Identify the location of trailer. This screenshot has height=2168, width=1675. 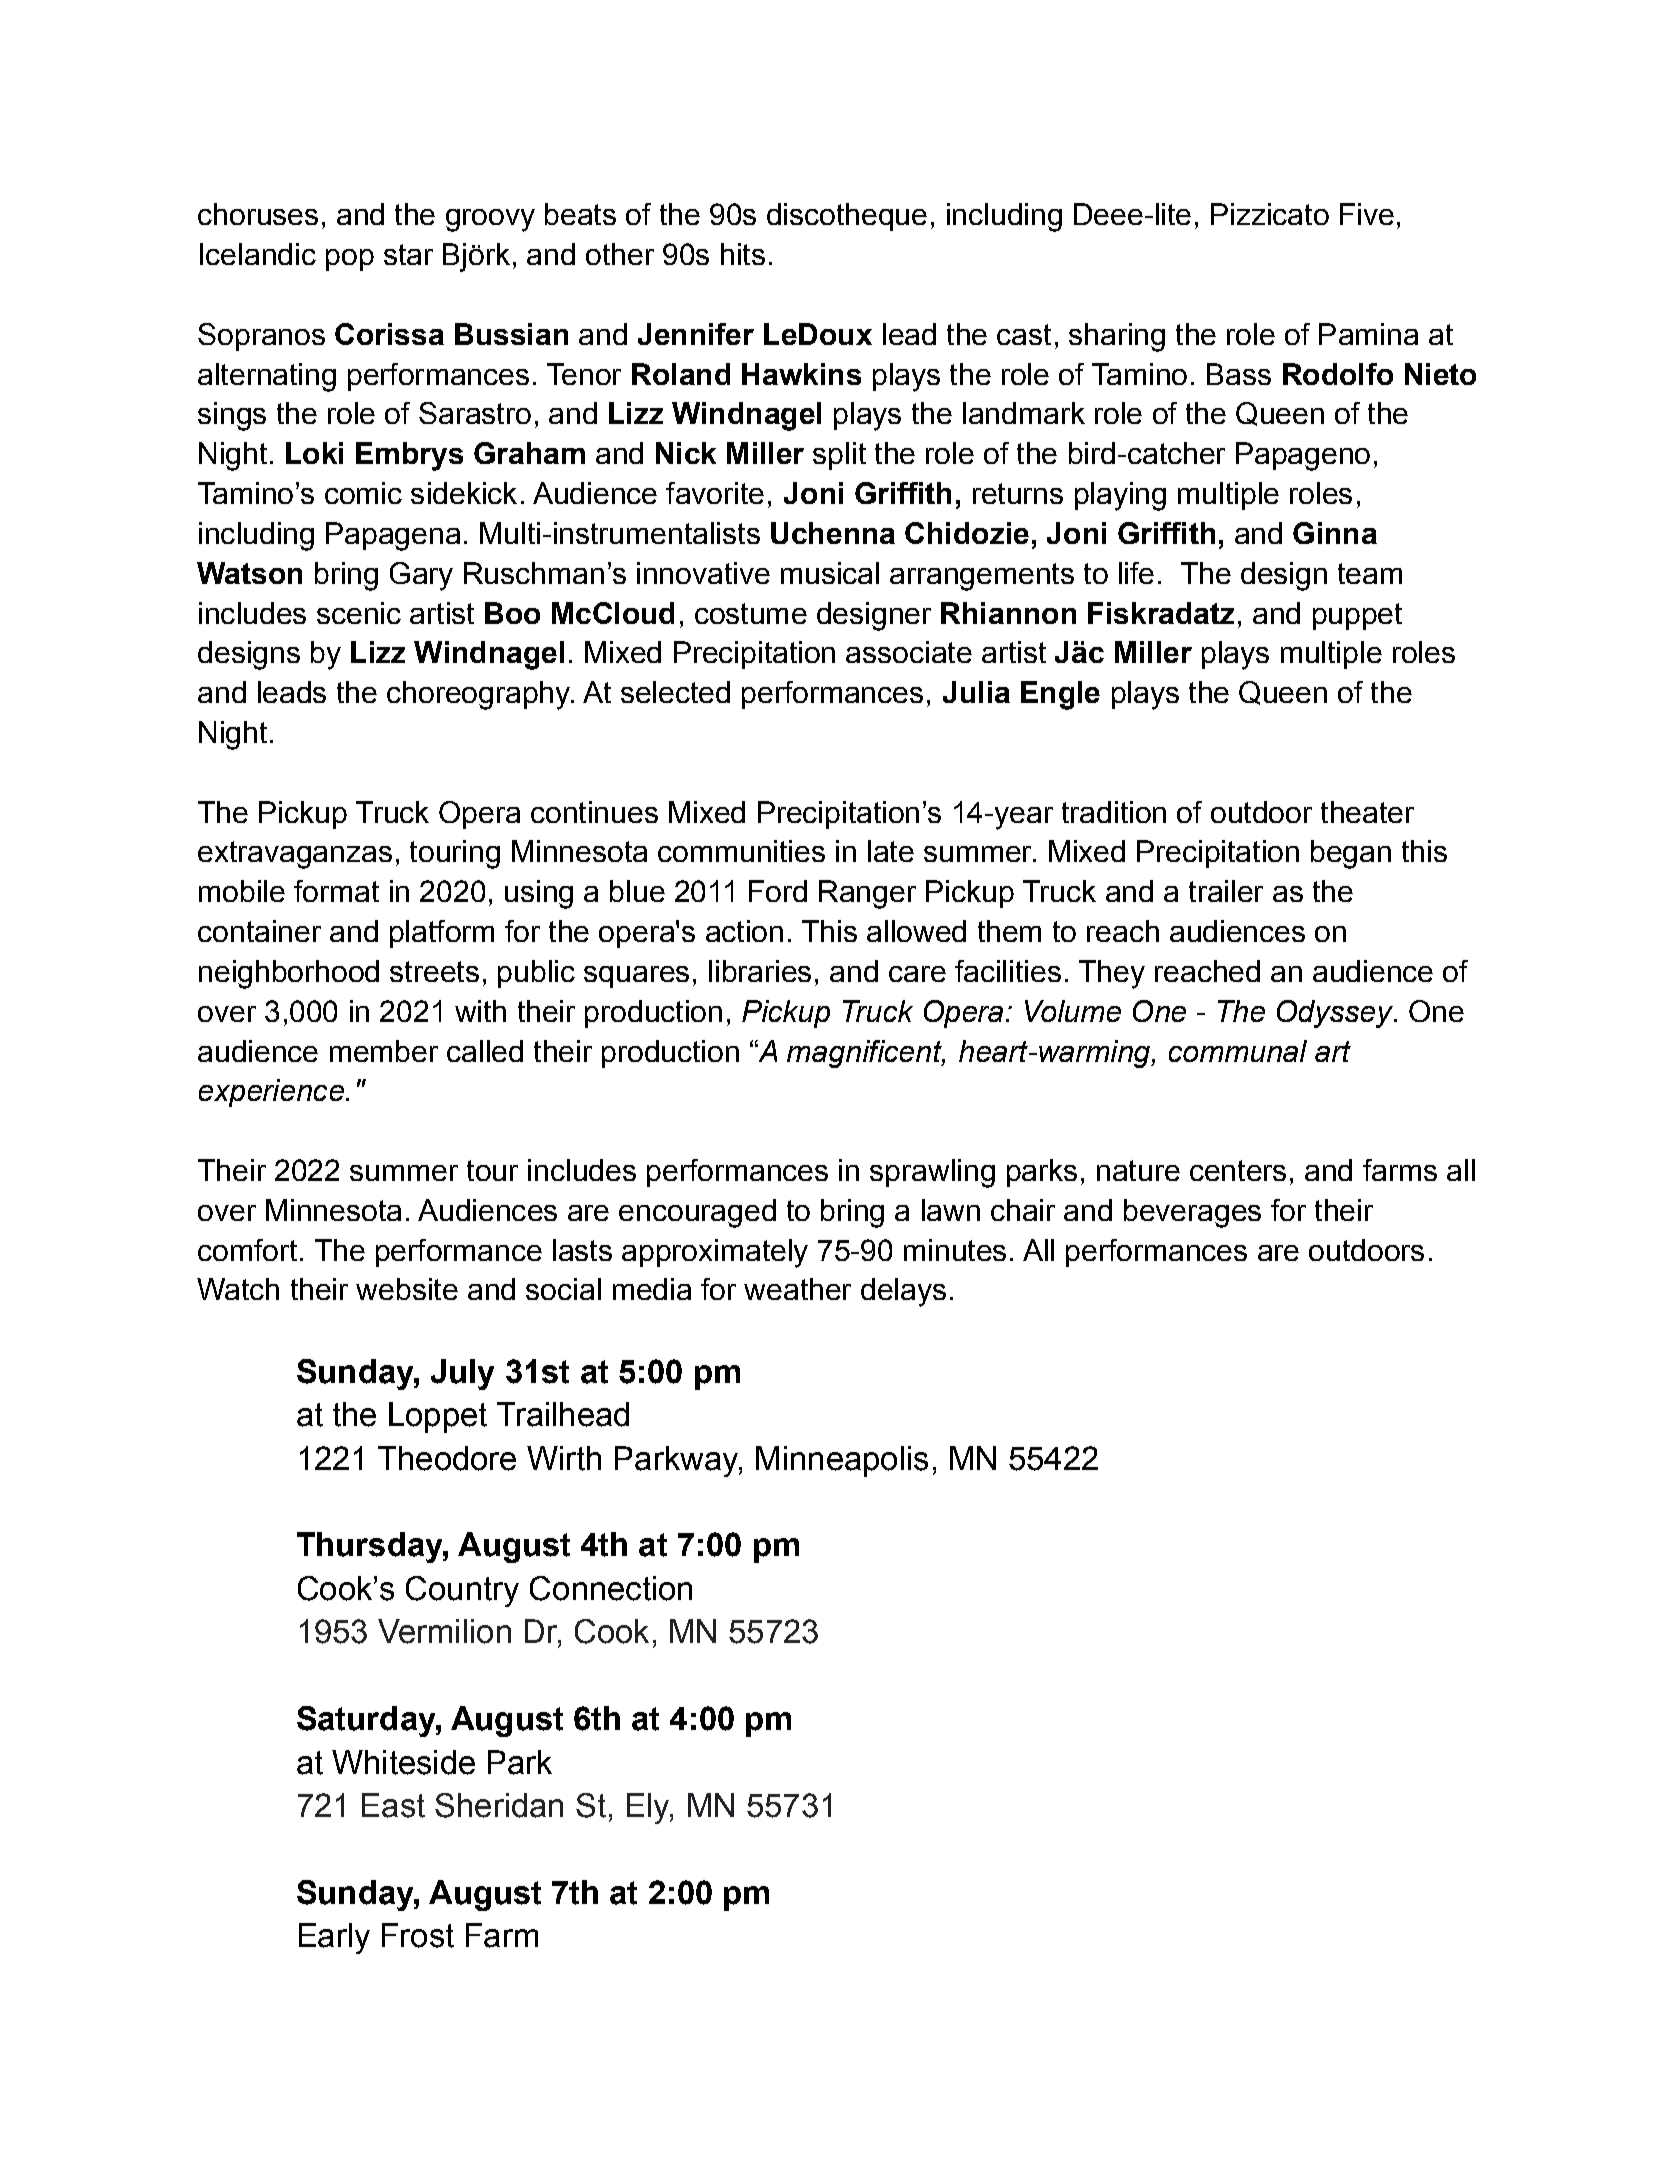
(1226, 891).
